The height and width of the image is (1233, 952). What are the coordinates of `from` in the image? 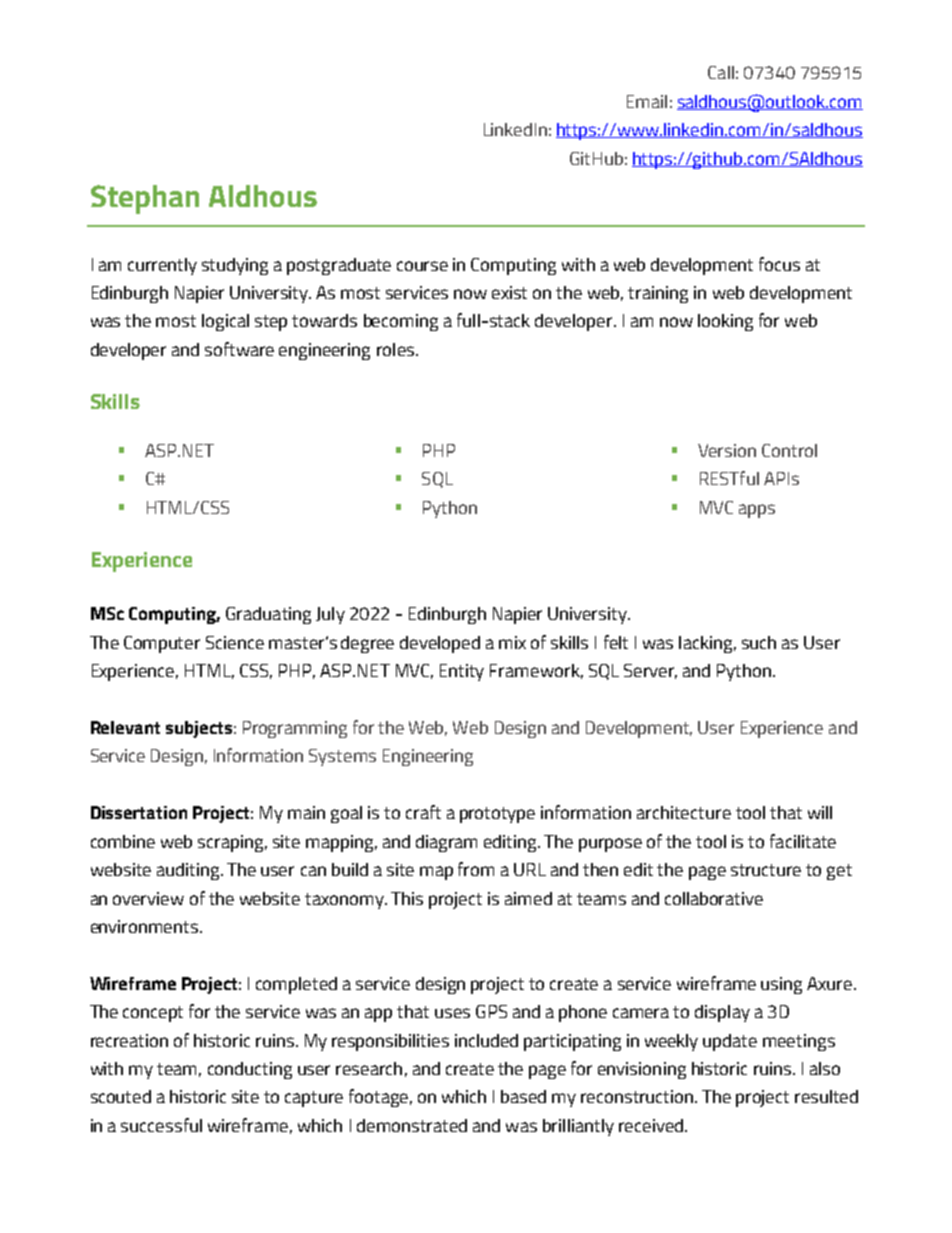 It's located at (476, 869).
